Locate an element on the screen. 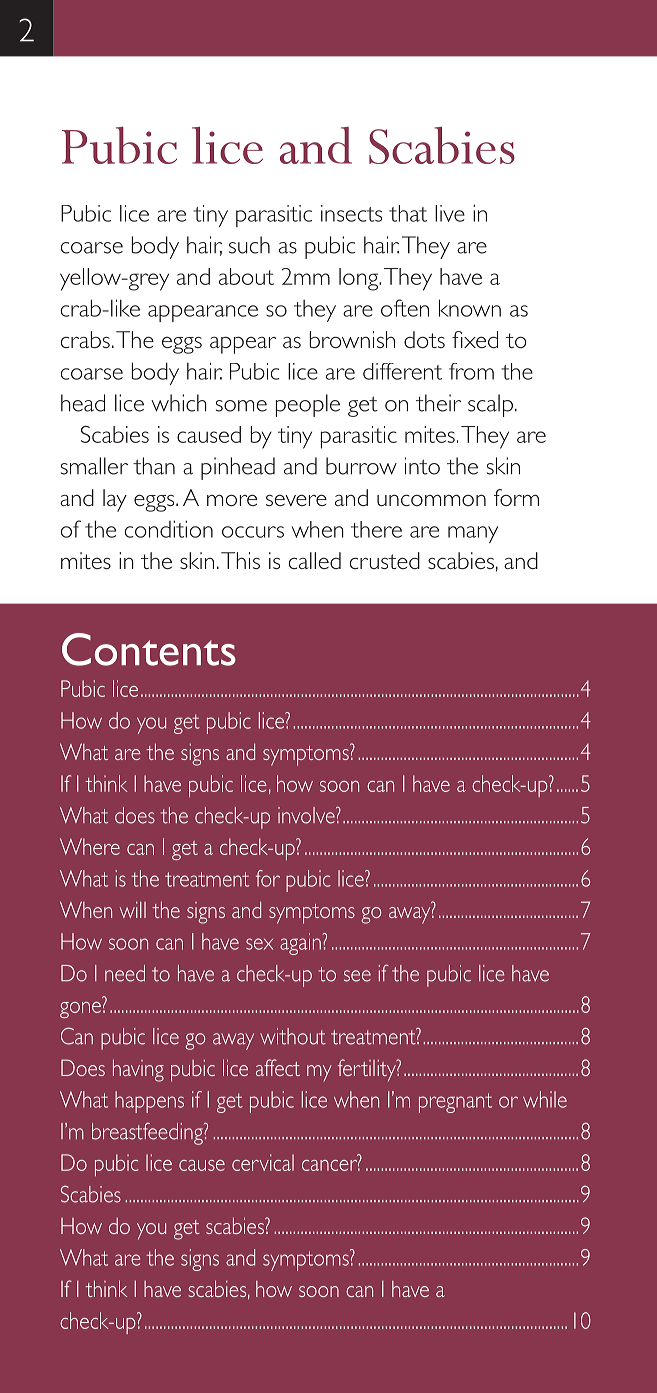  see is located at coordinates (357, 976).
